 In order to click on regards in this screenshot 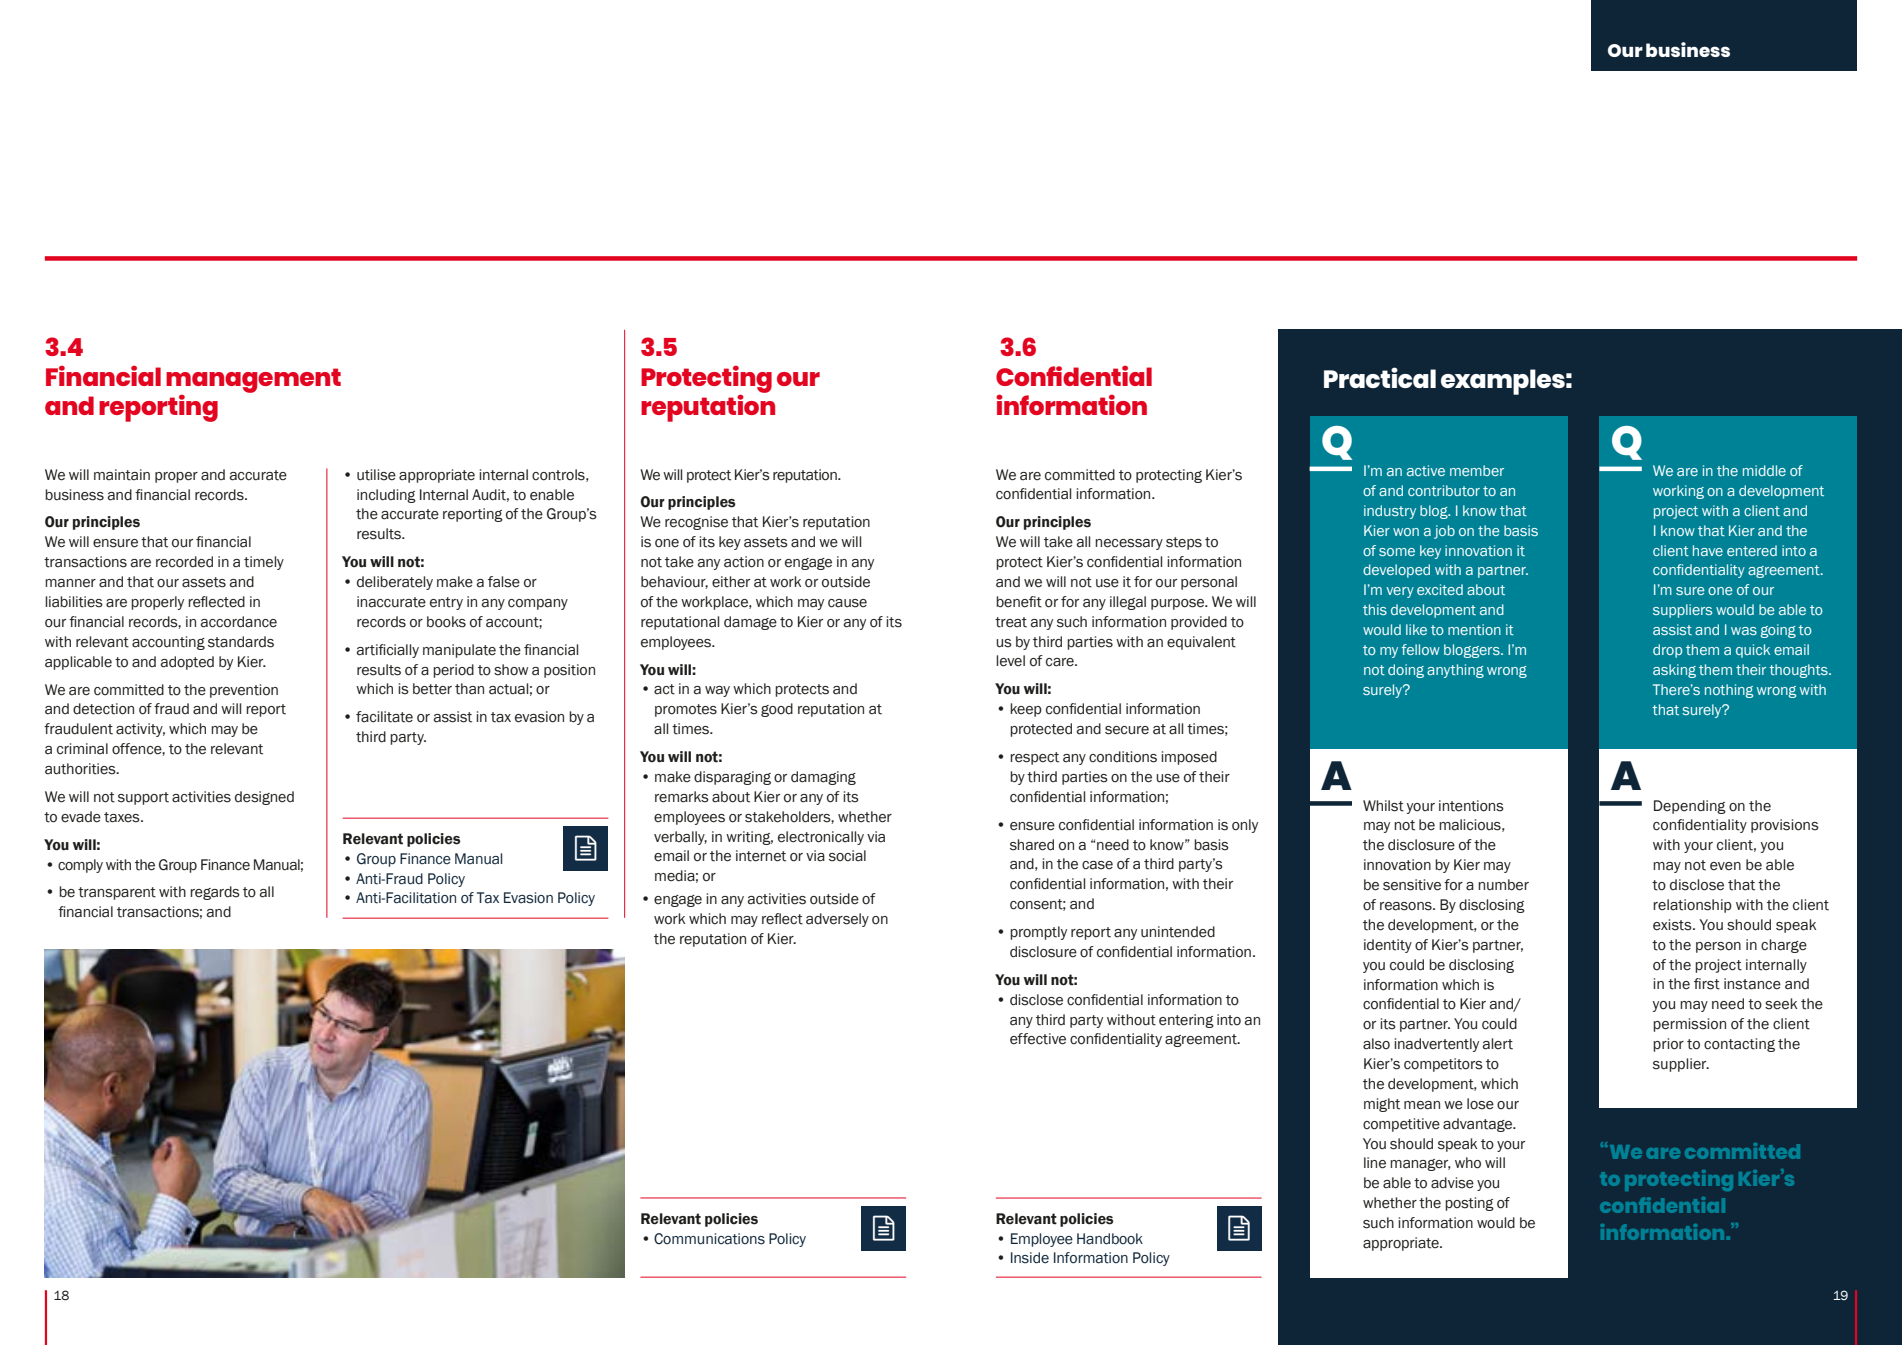, I will do `click(215, 893)`.
